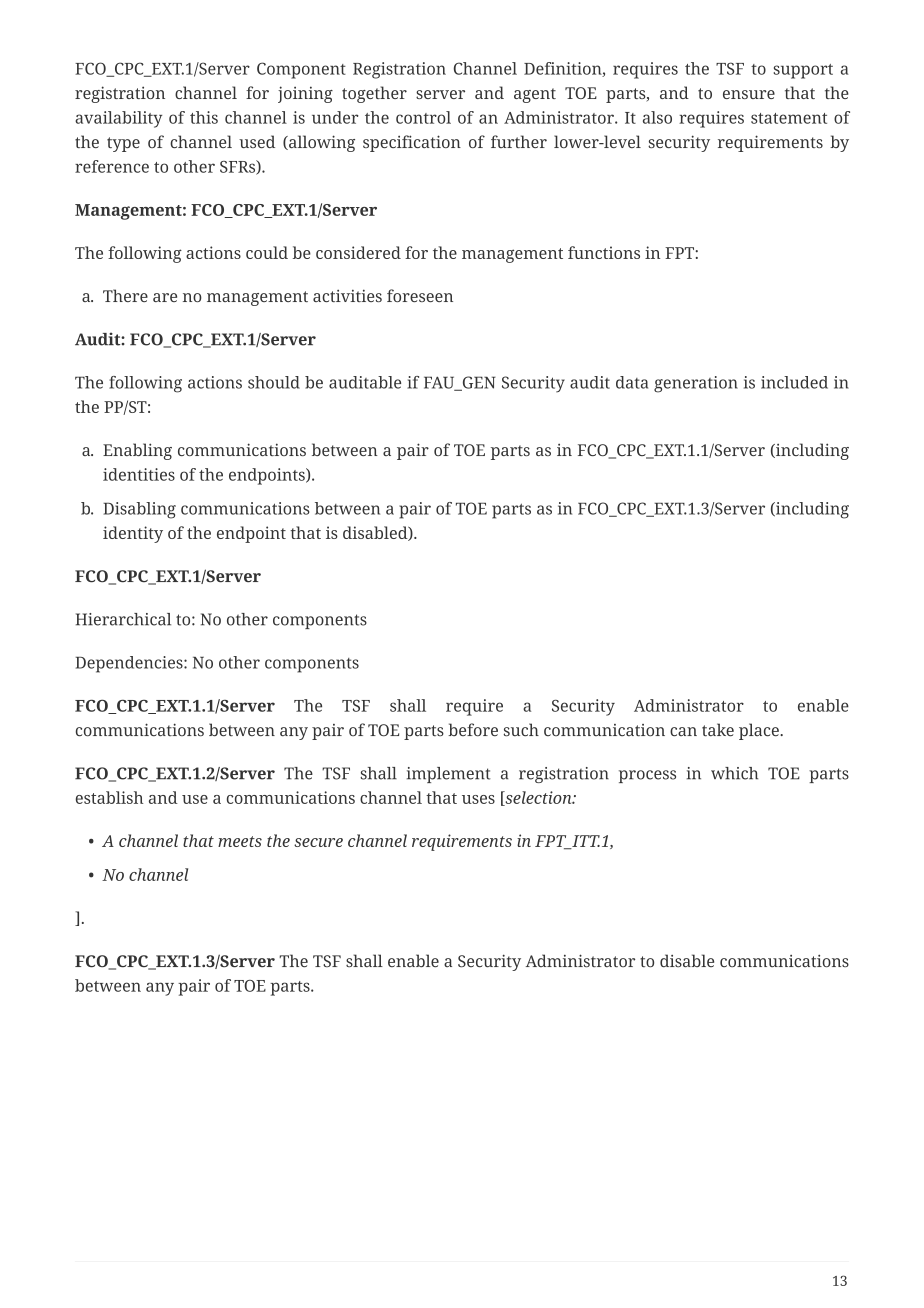 This screenshot has height=1308, width=924. Describe the element at coordinates (749, 94) in the screenshot. I see `ensure` at that location.
